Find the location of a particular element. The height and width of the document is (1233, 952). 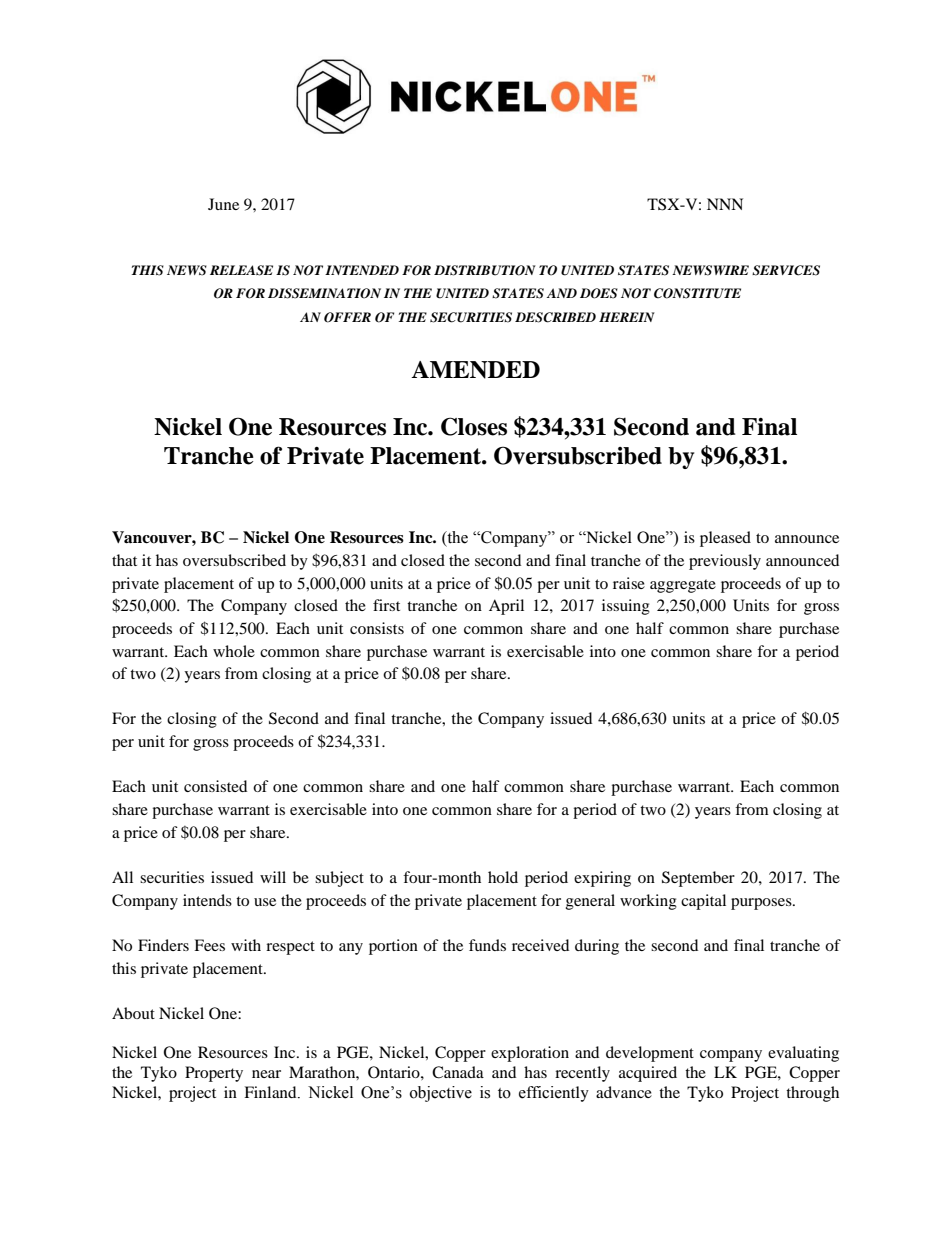

that is located at coordinates (124, 560).
